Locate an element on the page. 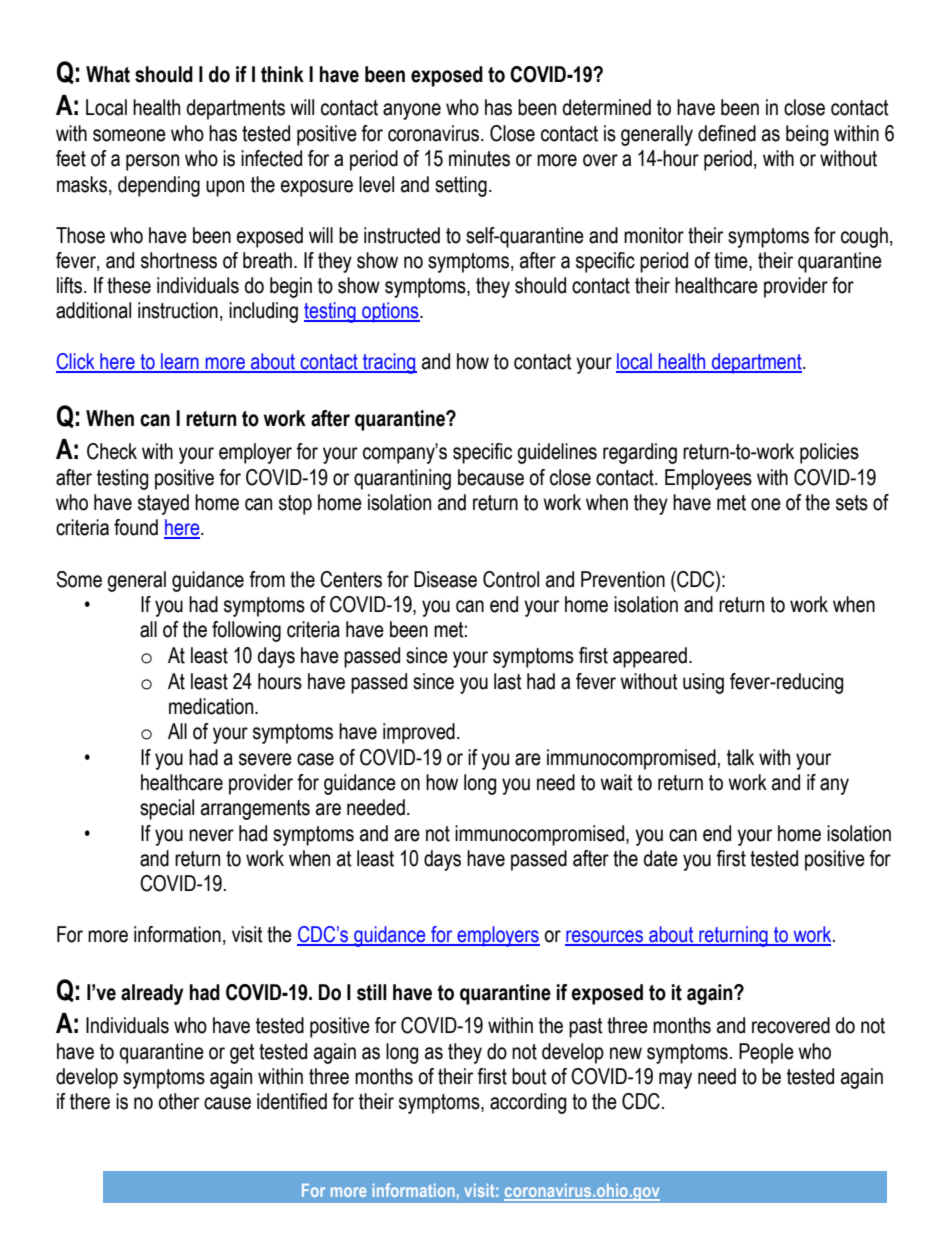 The height and width of the document is (1233, 952). special is located at coordinates (167, 809).
